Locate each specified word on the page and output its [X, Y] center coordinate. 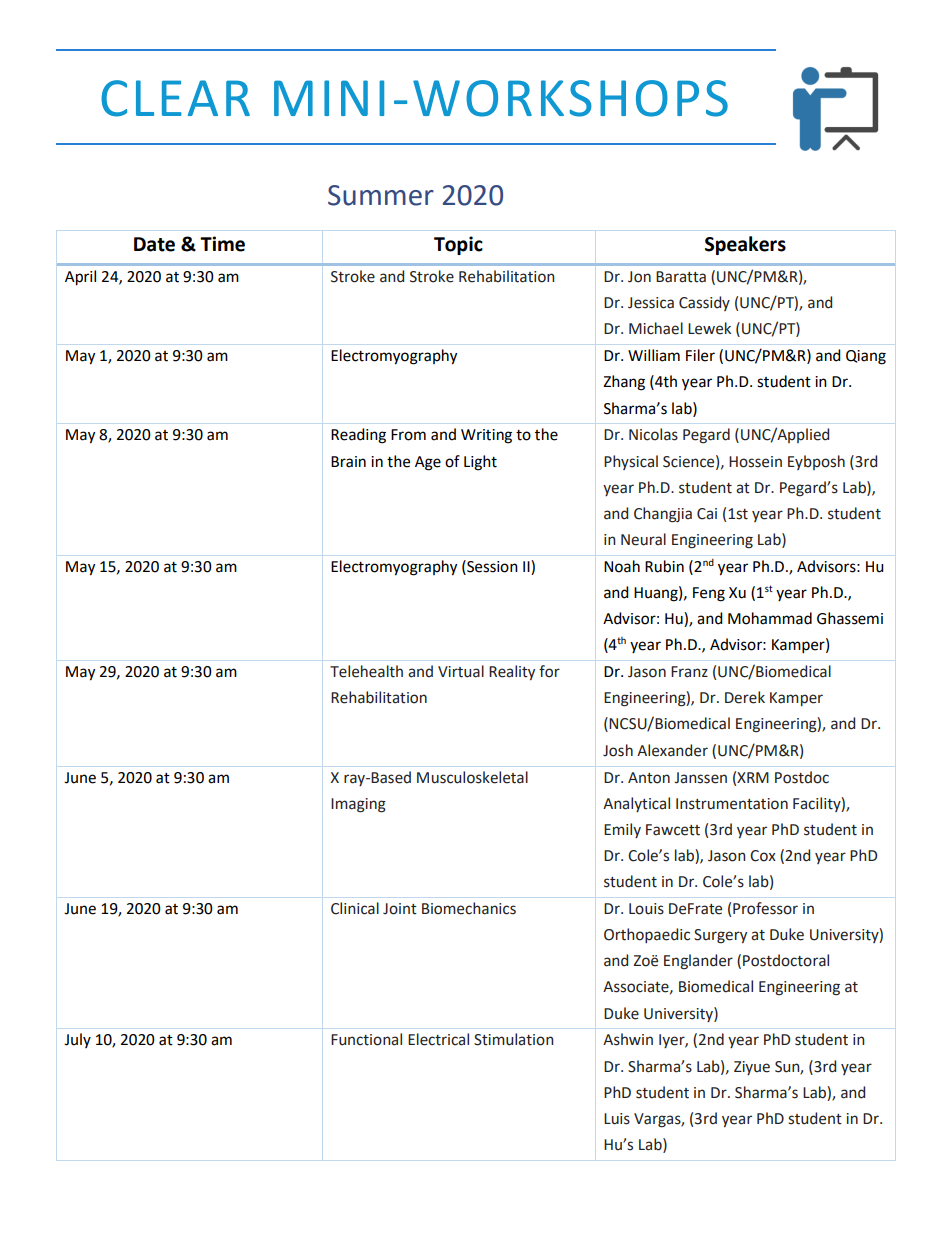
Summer [381, 195]
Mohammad [770, 618]
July [77, 1040]
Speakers [745, 245]
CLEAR [175, 98]
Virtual [461, 671]
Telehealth [366, 671]
